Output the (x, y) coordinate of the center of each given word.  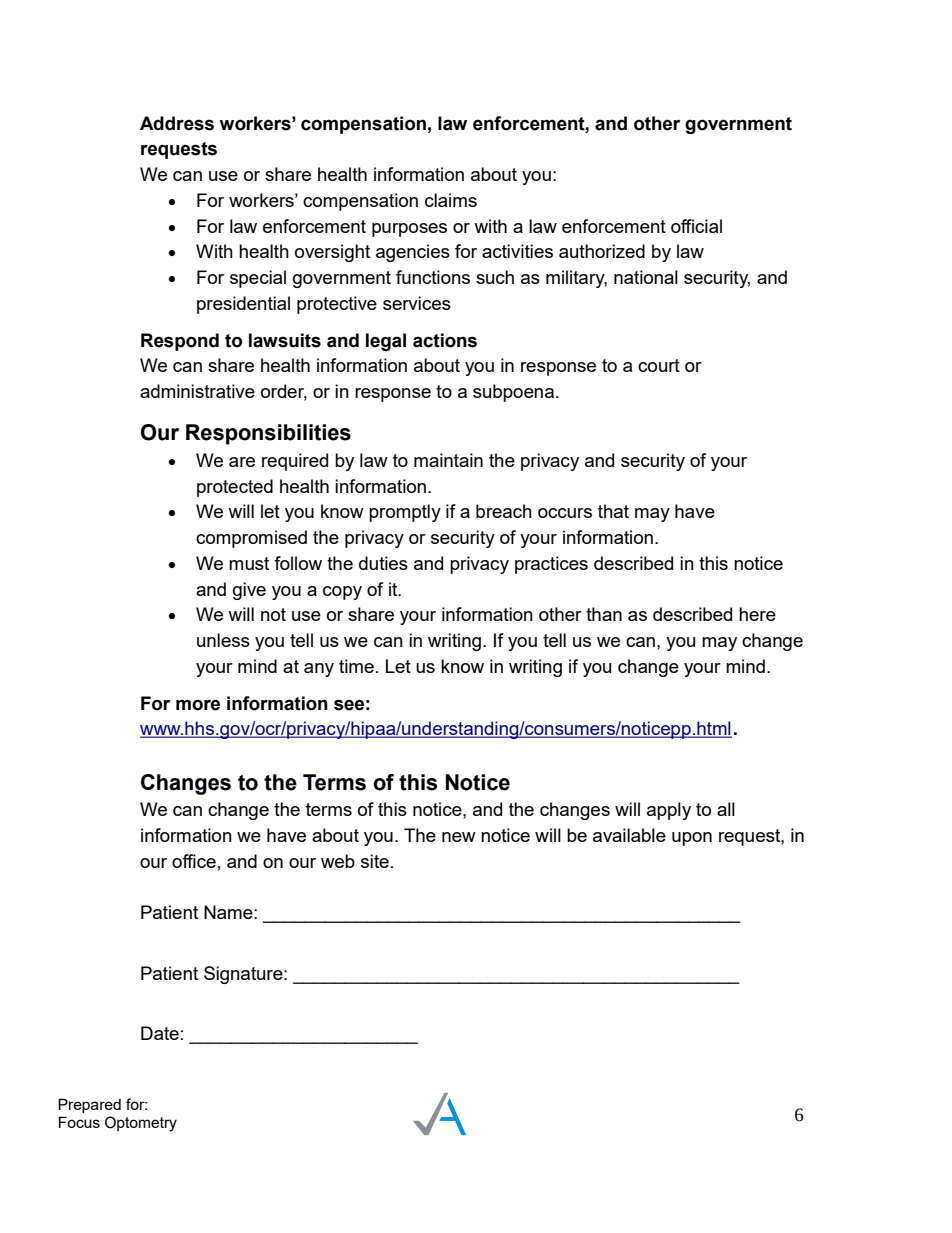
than (604, 614)
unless (223, 640)
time (356, 666)
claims (451, 200)
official (696, 226)
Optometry (141, 1124)
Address (177, 123)
